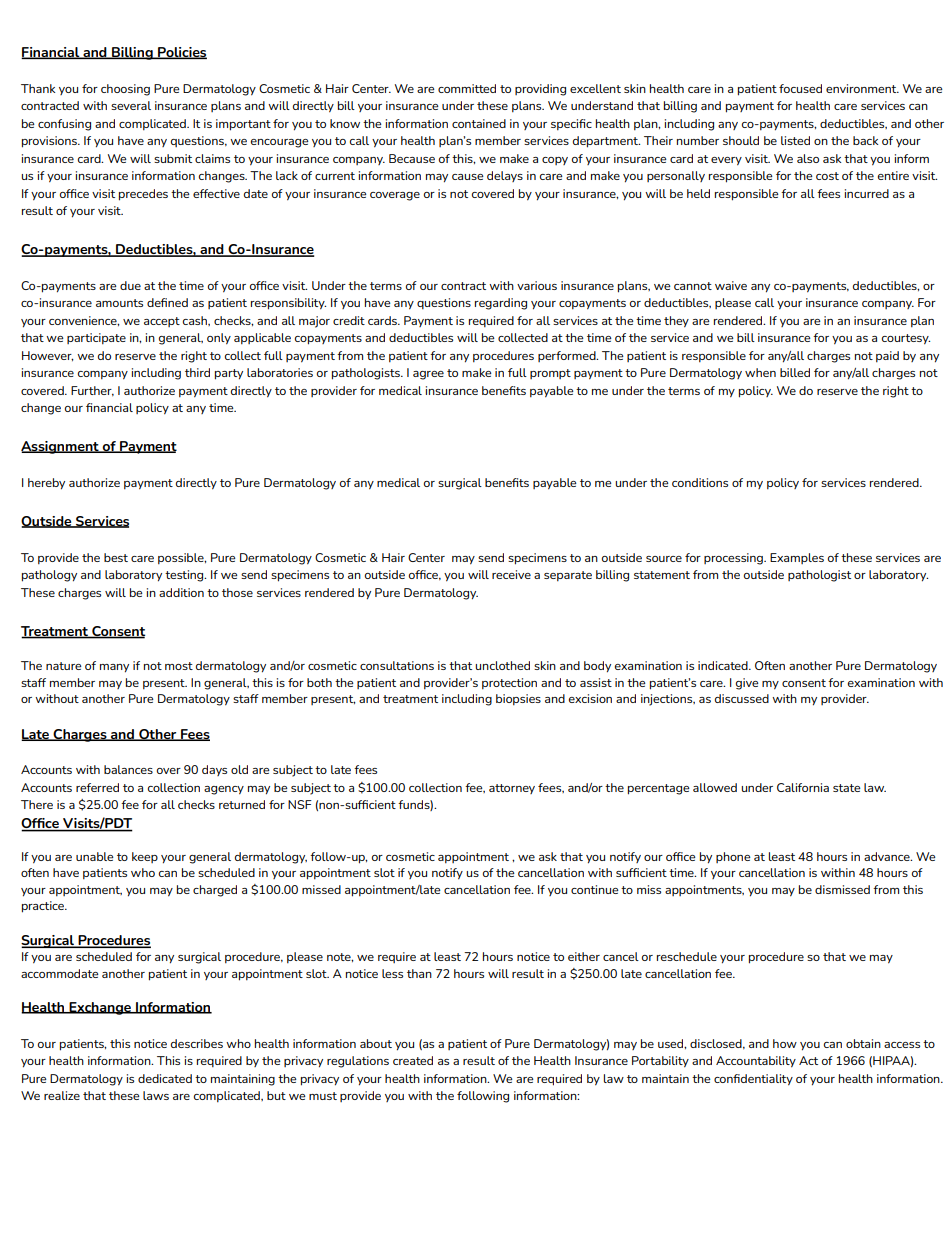 Image resolution: width=952 pixels, height=1233 pixels. What do you see at coordinates (756, 1062) in the image?
I see `Accountability` at bounding box center [756, 1062].
